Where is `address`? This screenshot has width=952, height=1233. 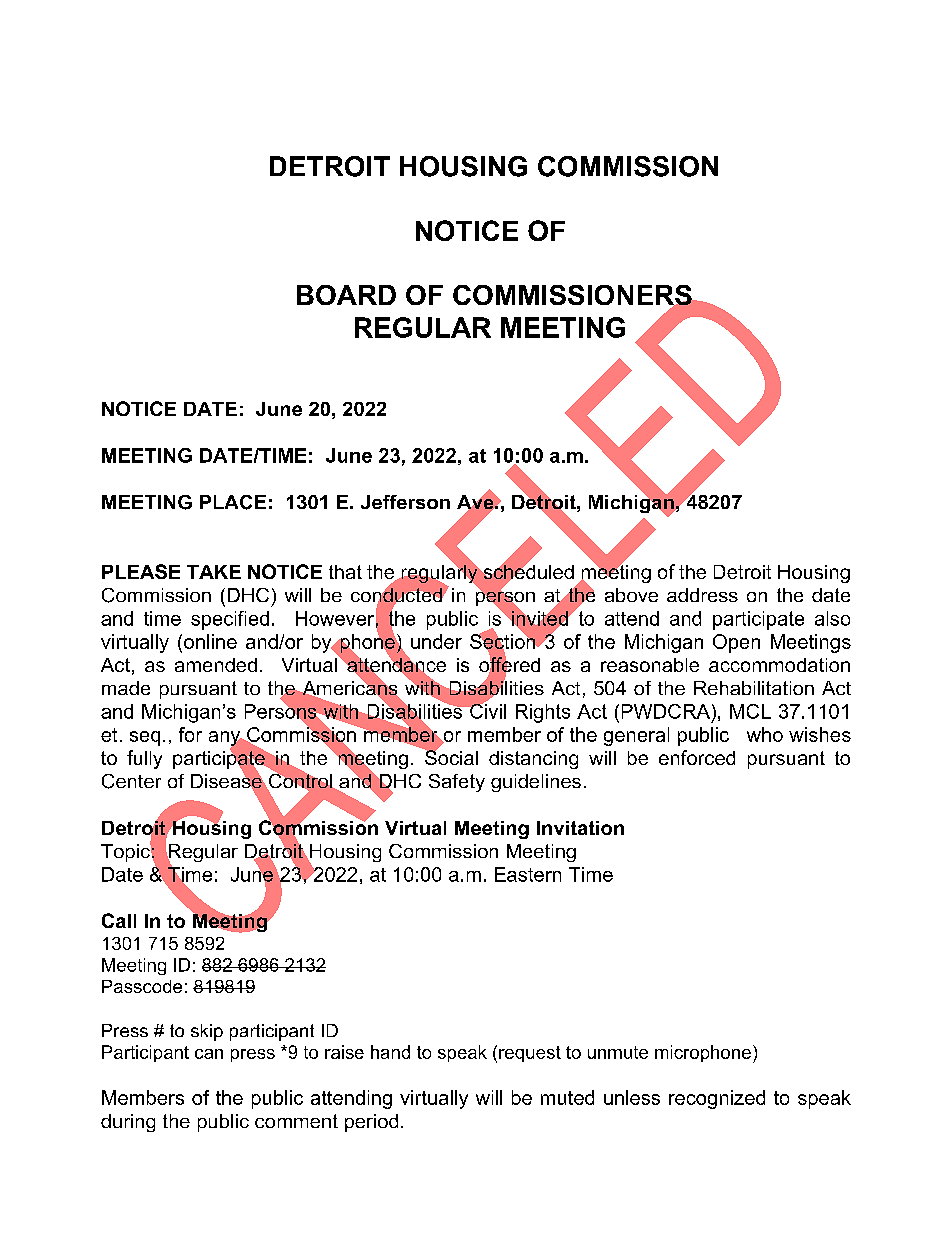 address is located at coordinates (702, 595).
